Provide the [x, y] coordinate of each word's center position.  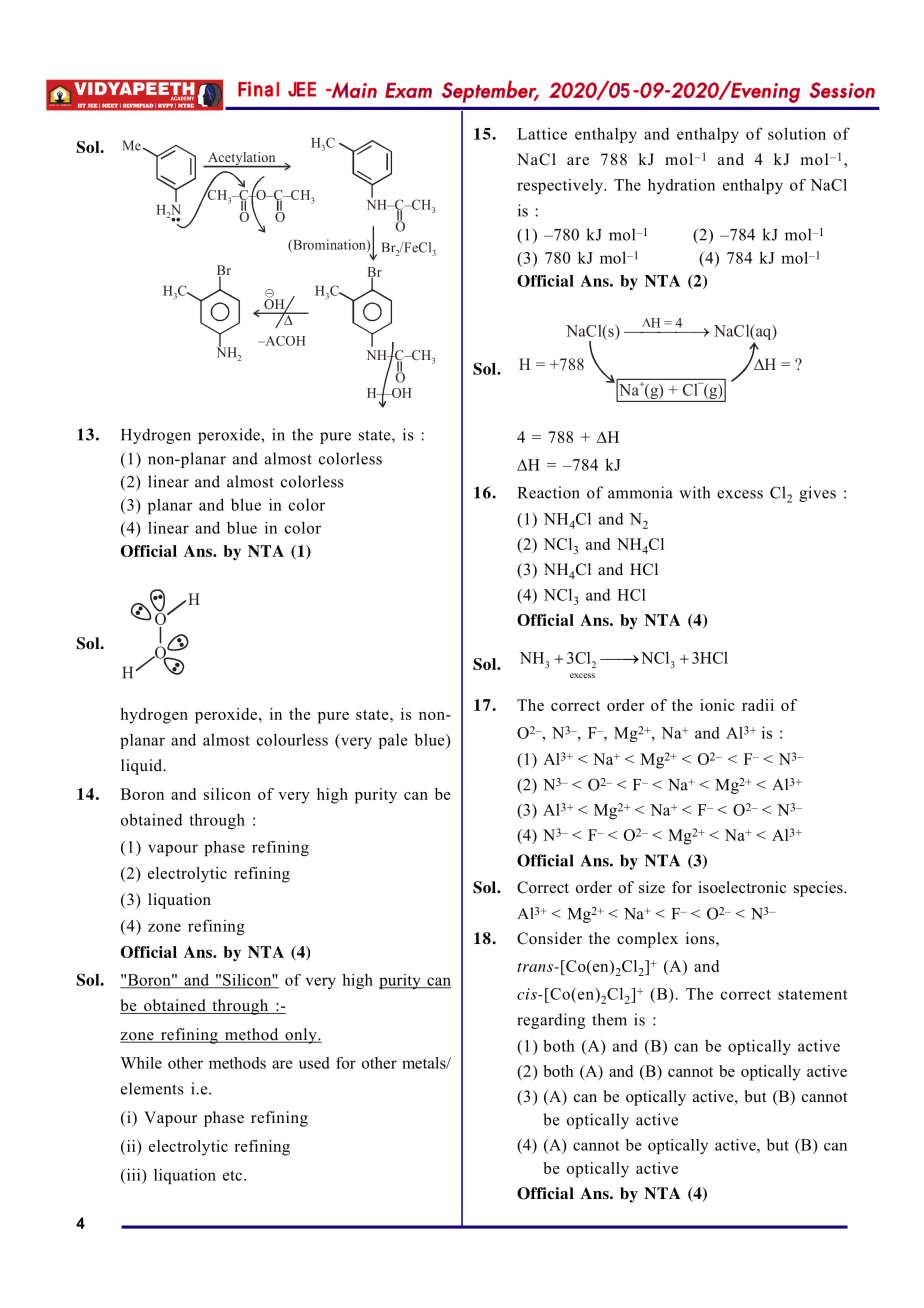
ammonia [640, 492]
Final [258, 89]
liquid [143, 767]
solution [797, 133]
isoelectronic [742, 887]
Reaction [549, 492]
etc [234, 1175]
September [490, 91]
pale [393, 741]
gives [817, 494]
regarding [551, 1021]
